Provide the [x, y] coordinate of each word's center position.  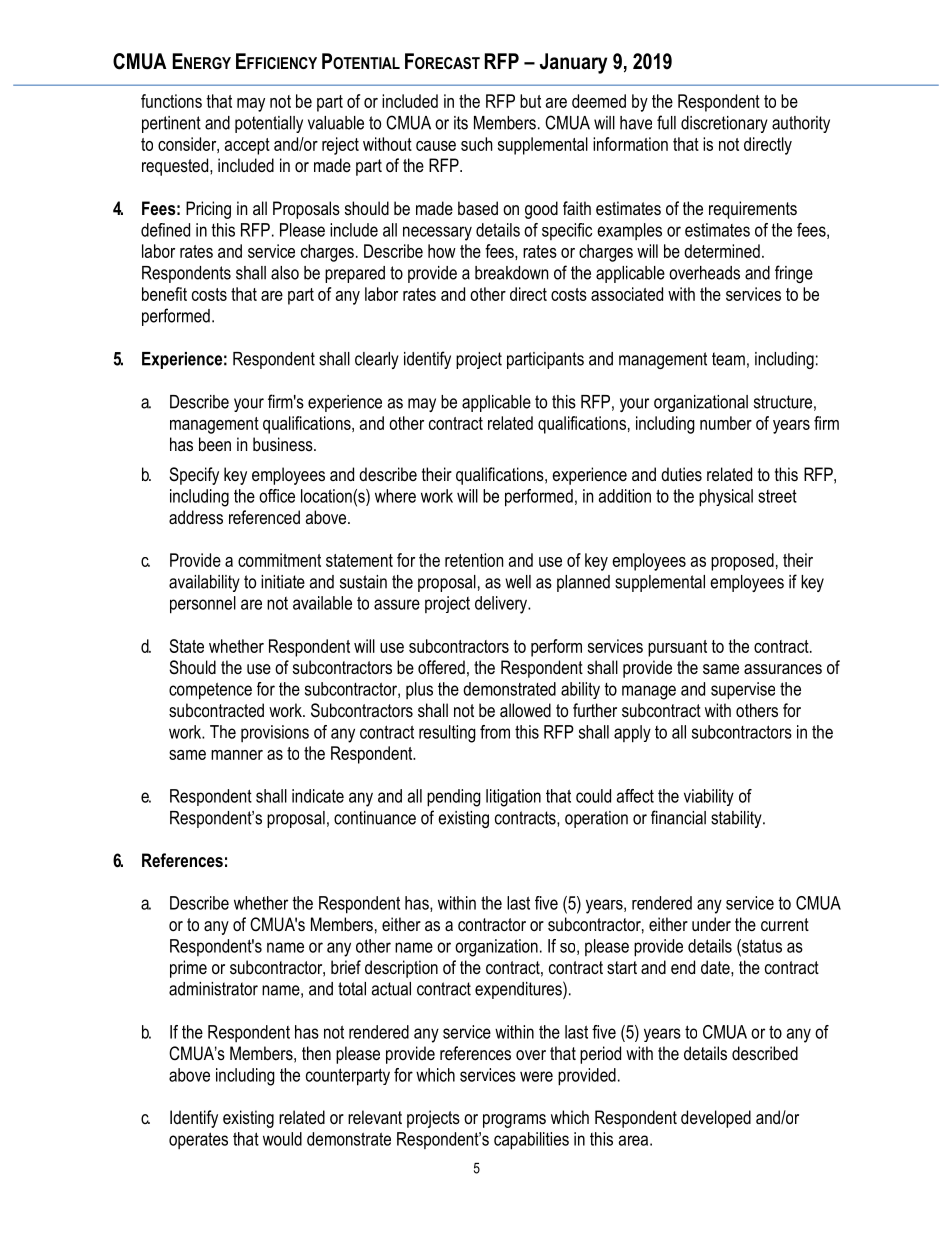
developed [716, 1119]
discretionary [724, 124]
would [282, 1139]
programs [514, 1121]
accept [247, 146]
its [461, 123]
